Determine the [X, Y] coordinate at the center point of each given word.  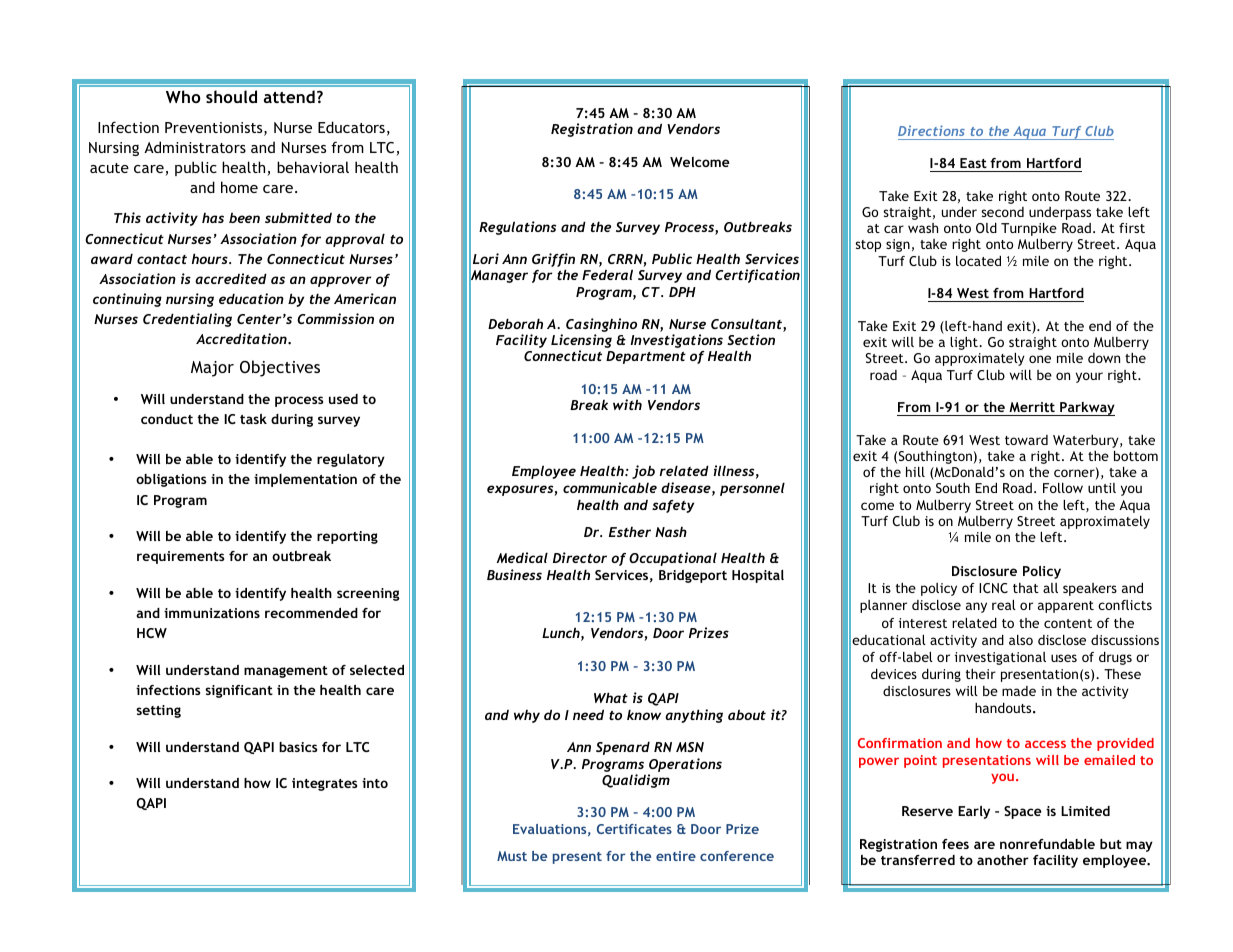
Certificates [634, 829]
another [1003, 860]
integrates [324, 784]
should [231, 96]
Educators [351, 127]
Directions [931, 130]
